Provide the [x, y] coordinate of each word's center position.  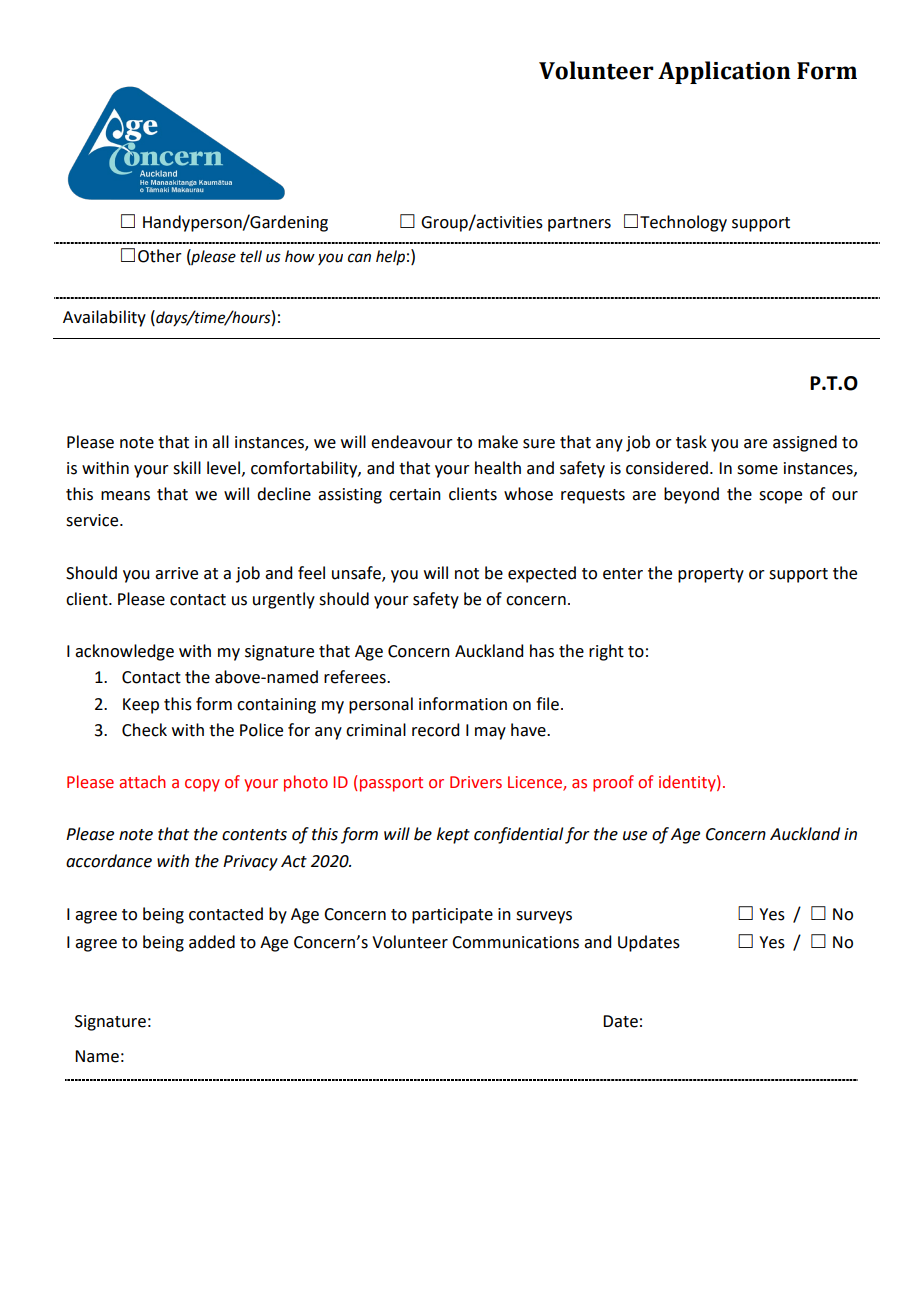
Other [160, 256]
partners [579, 224]
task [691, 442]
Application [724, 72]
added [212, 942]
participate [452, 916]
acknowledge [124, 652]
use [635, 836]
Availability [104, 318]
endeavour [412, 442]
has [542, 651]
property [711, 575]
